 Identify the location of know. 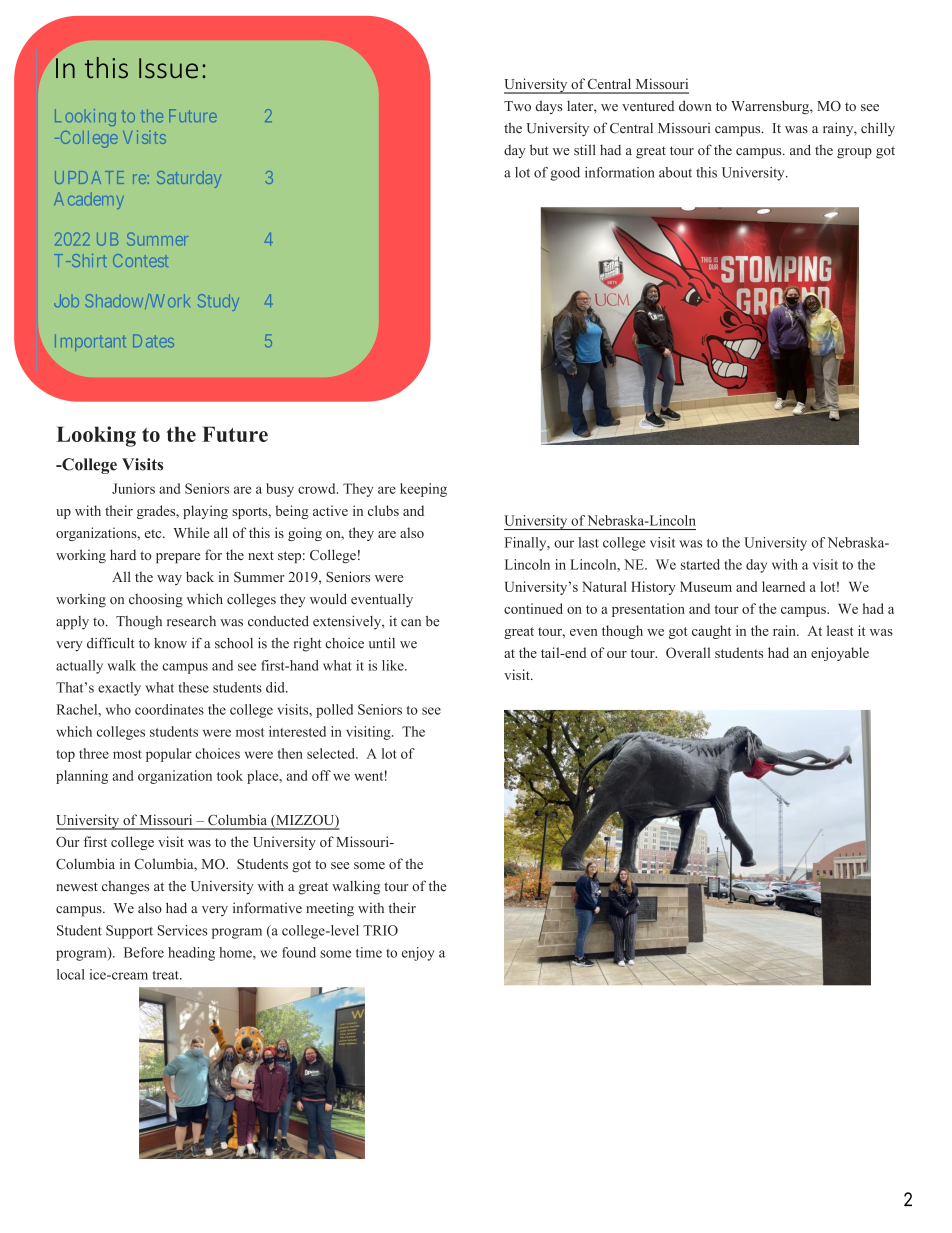
(170, 643).
